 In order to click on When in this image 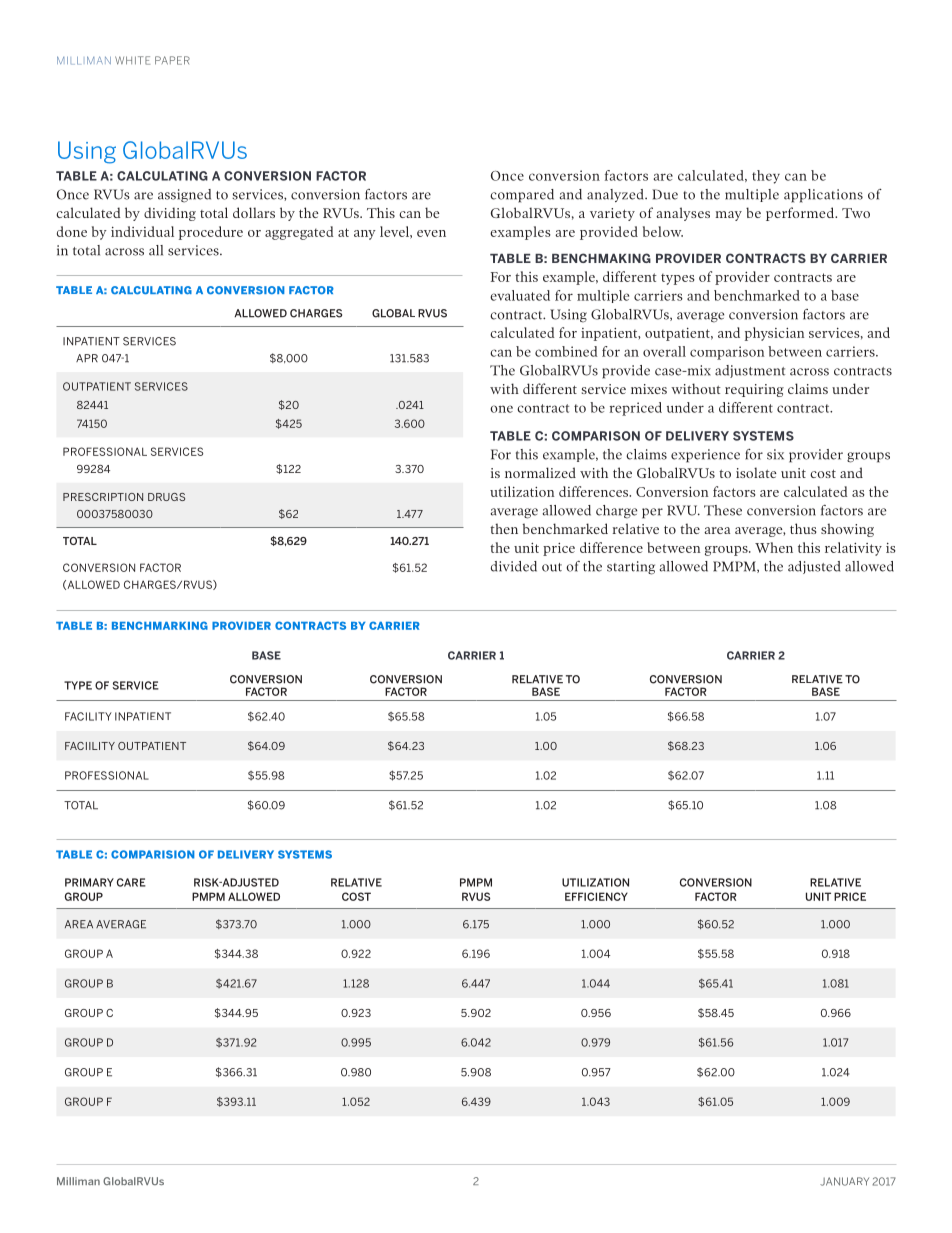, I will do `click(774, 547)`.
